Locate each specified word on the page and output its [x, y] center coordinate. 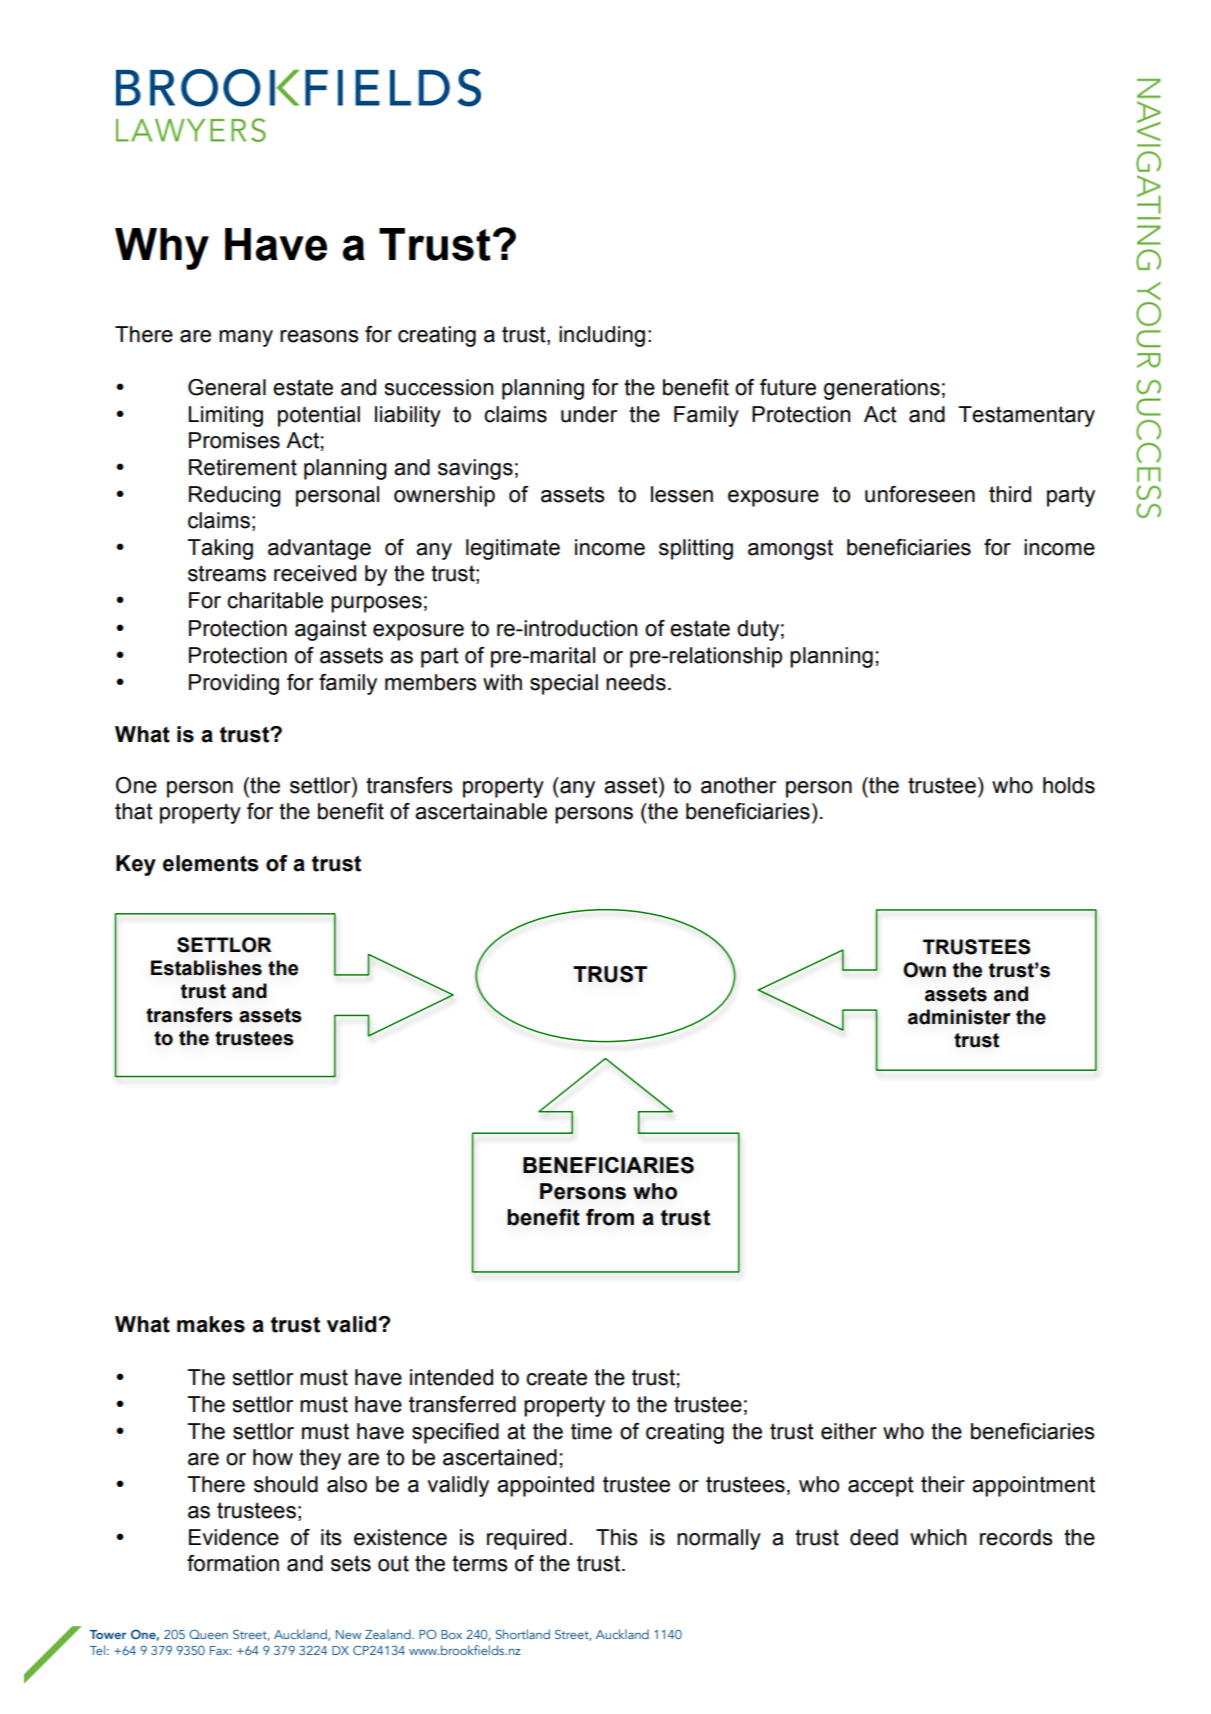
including [602, 336]
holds [1069, 785]
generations [882, 389]
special [564, 684]
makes [211, 1324]
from [610, 1217]
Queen [208, 1634]
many [246, 338]
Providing [234, 684]
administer [959, 1017]
